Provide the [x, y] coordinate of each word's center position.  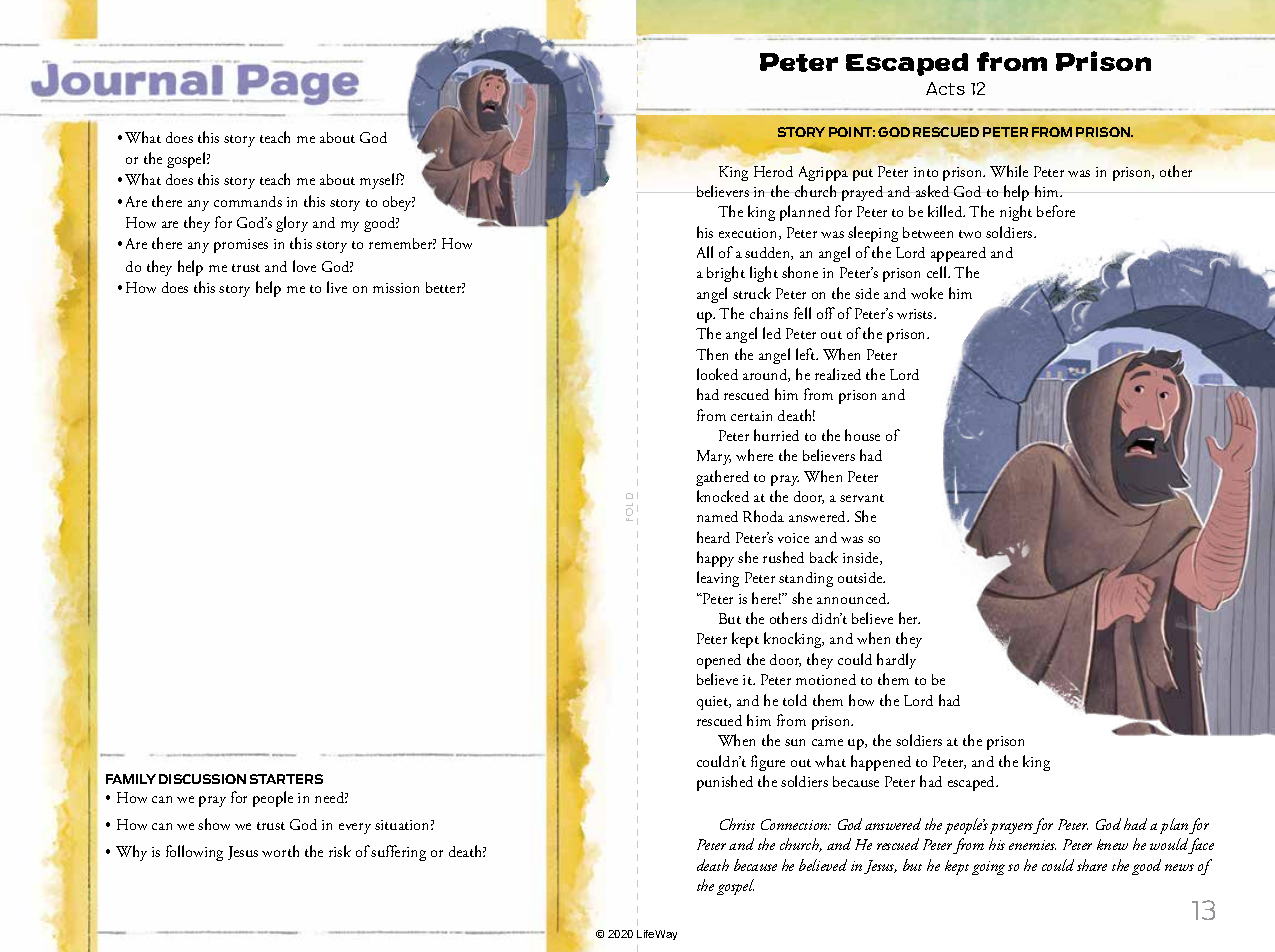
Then [712, 354]
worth [280, 851]
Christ [737, 824]
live [337, 287]
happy [715, 559]
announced [853, 598]
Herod [773, 171]
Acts [945, 88]
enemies [1032, 845]
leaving [718, 579]
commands [248, 201]
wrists [916, 314]
